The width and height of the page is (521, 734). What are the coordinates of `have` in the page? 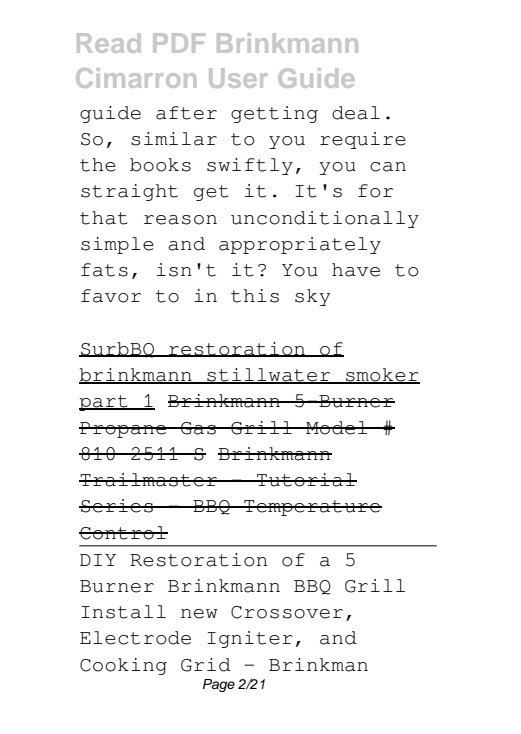 It's located at (356, 270).
